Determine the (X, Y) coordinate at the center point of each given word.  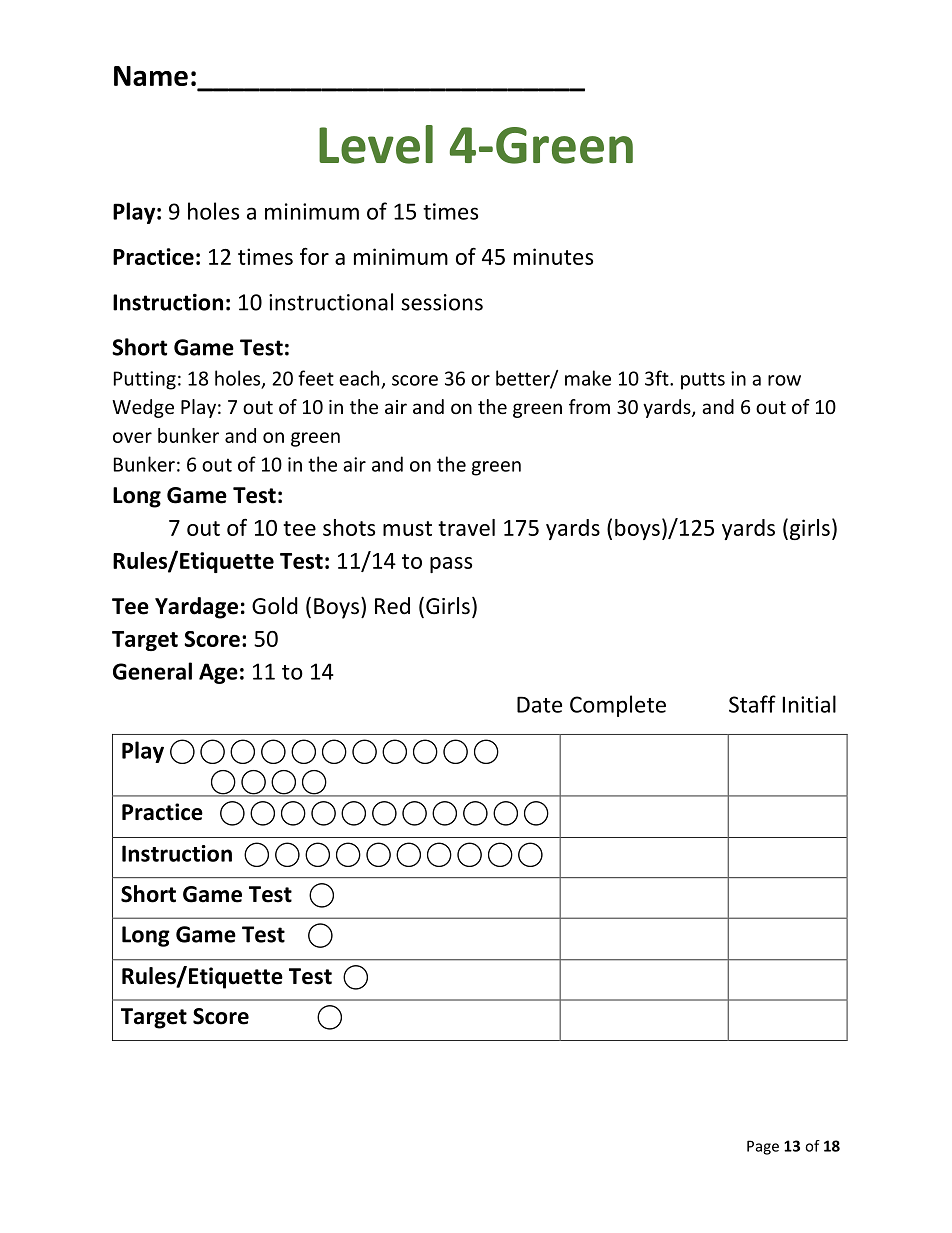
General (152, 671)
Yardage (196, 608)
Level (376, 144)
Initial (809, 704)
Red (392, 606)
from (589, 406)
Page (763, 1147)
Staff (752, 704)
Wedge (143, 408)
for (314, 256)
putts (703, 381)
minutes (553, 256)
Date (539, 704)
